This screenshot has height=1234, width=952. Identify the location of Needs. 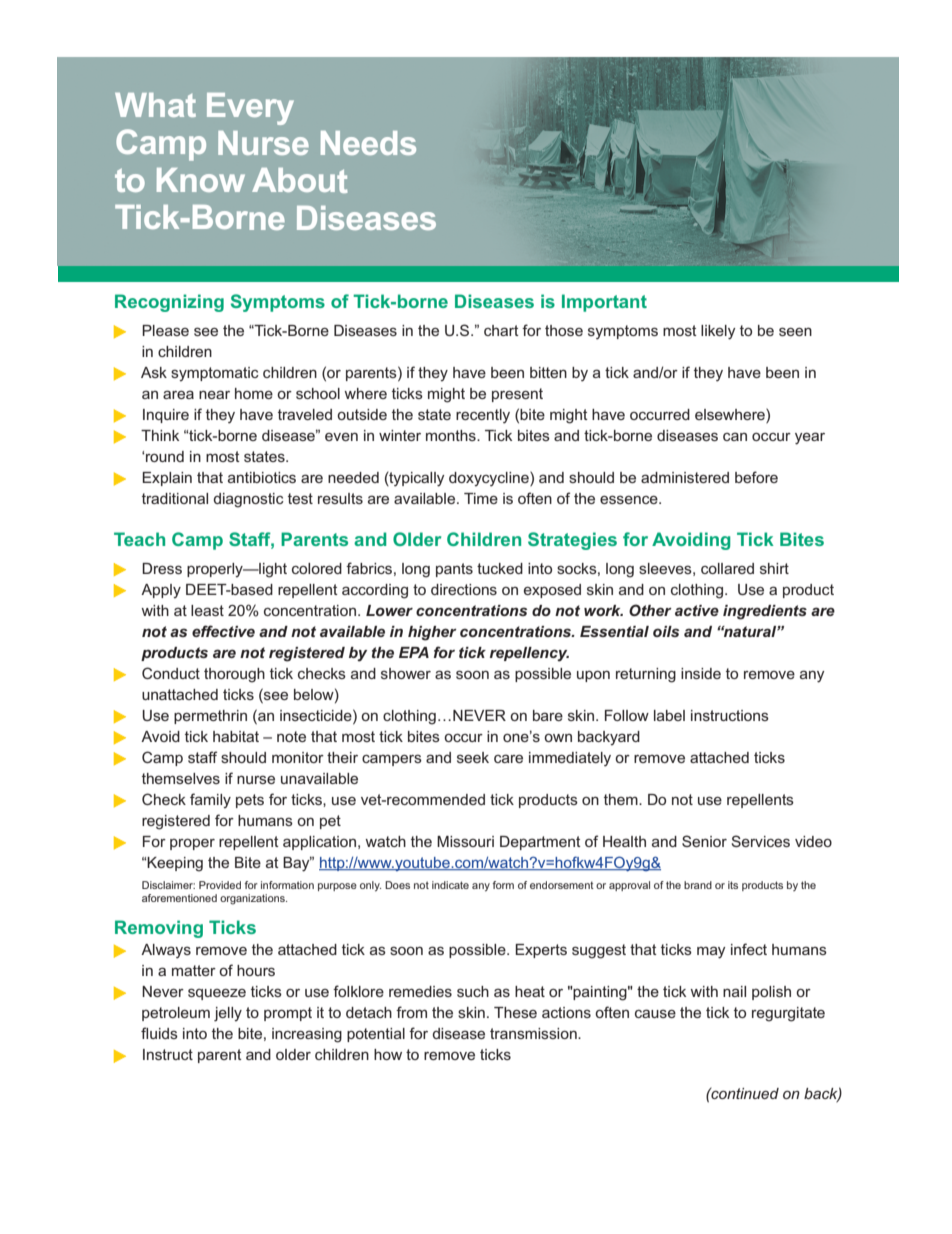
(368, 143).
